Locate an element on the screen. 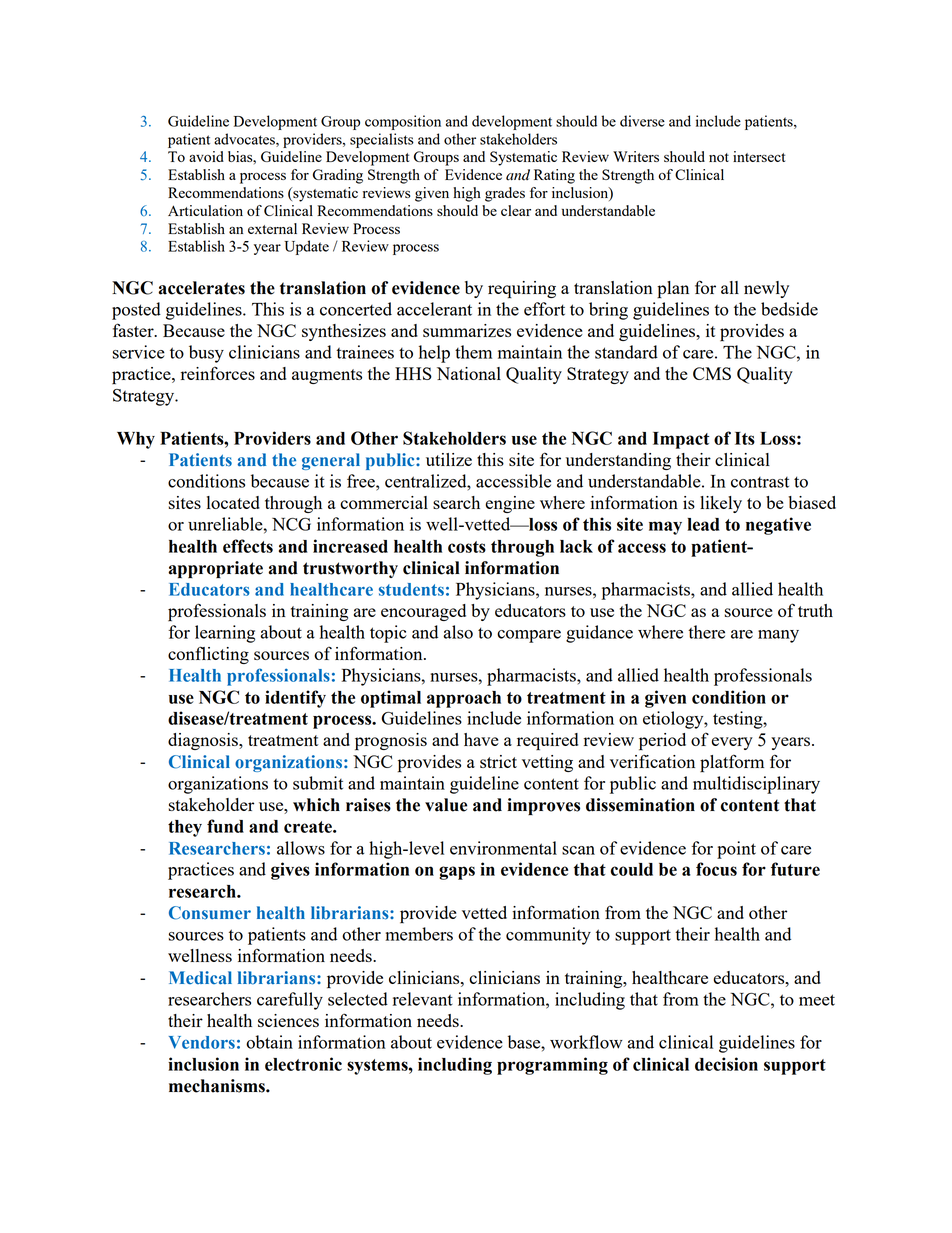 The height and width of the screenshot is (1233, 952). located is located at coordinates (233, 502).
